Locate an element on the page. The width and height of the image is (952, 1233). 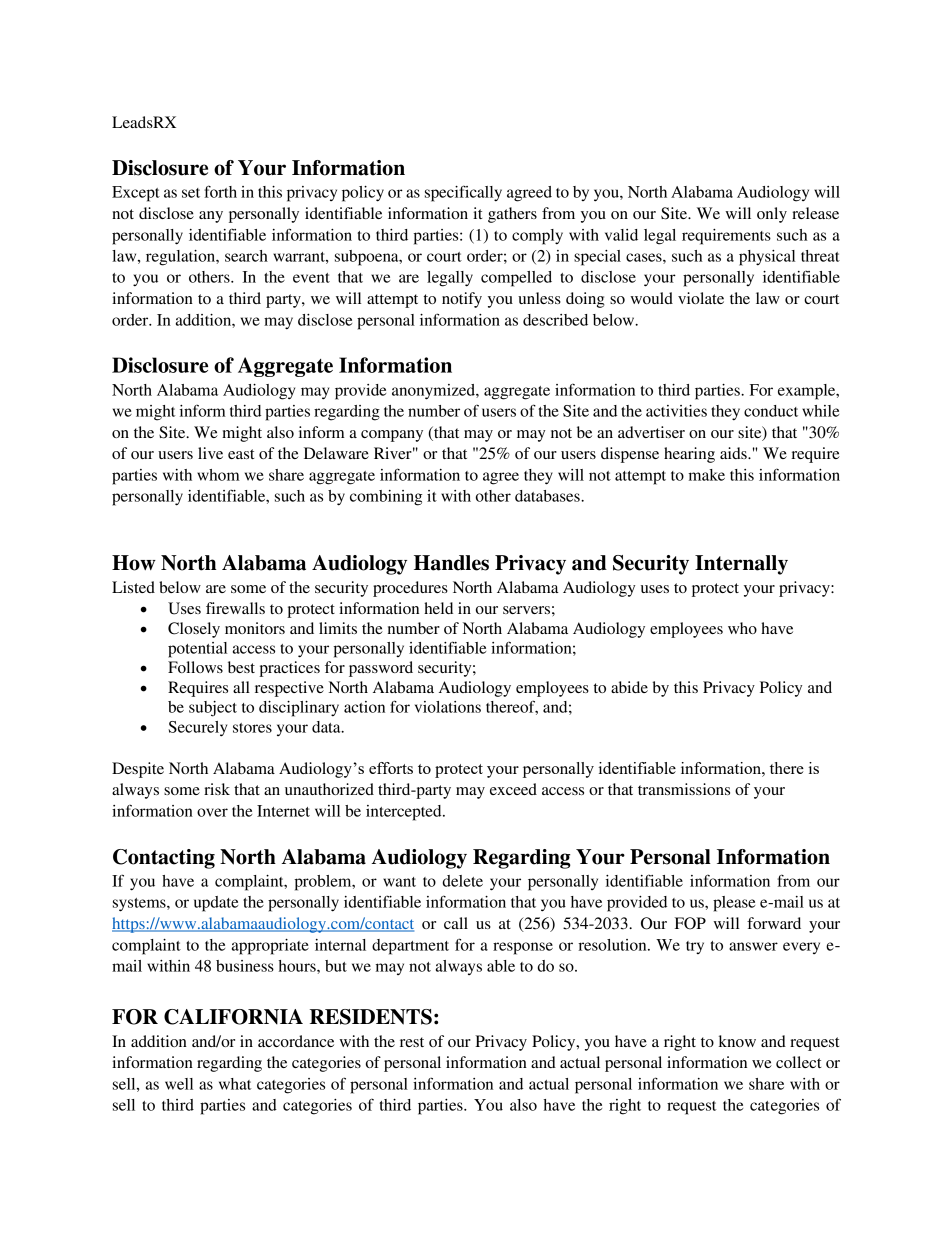
transmissions is located at coordinates (684, 789).
